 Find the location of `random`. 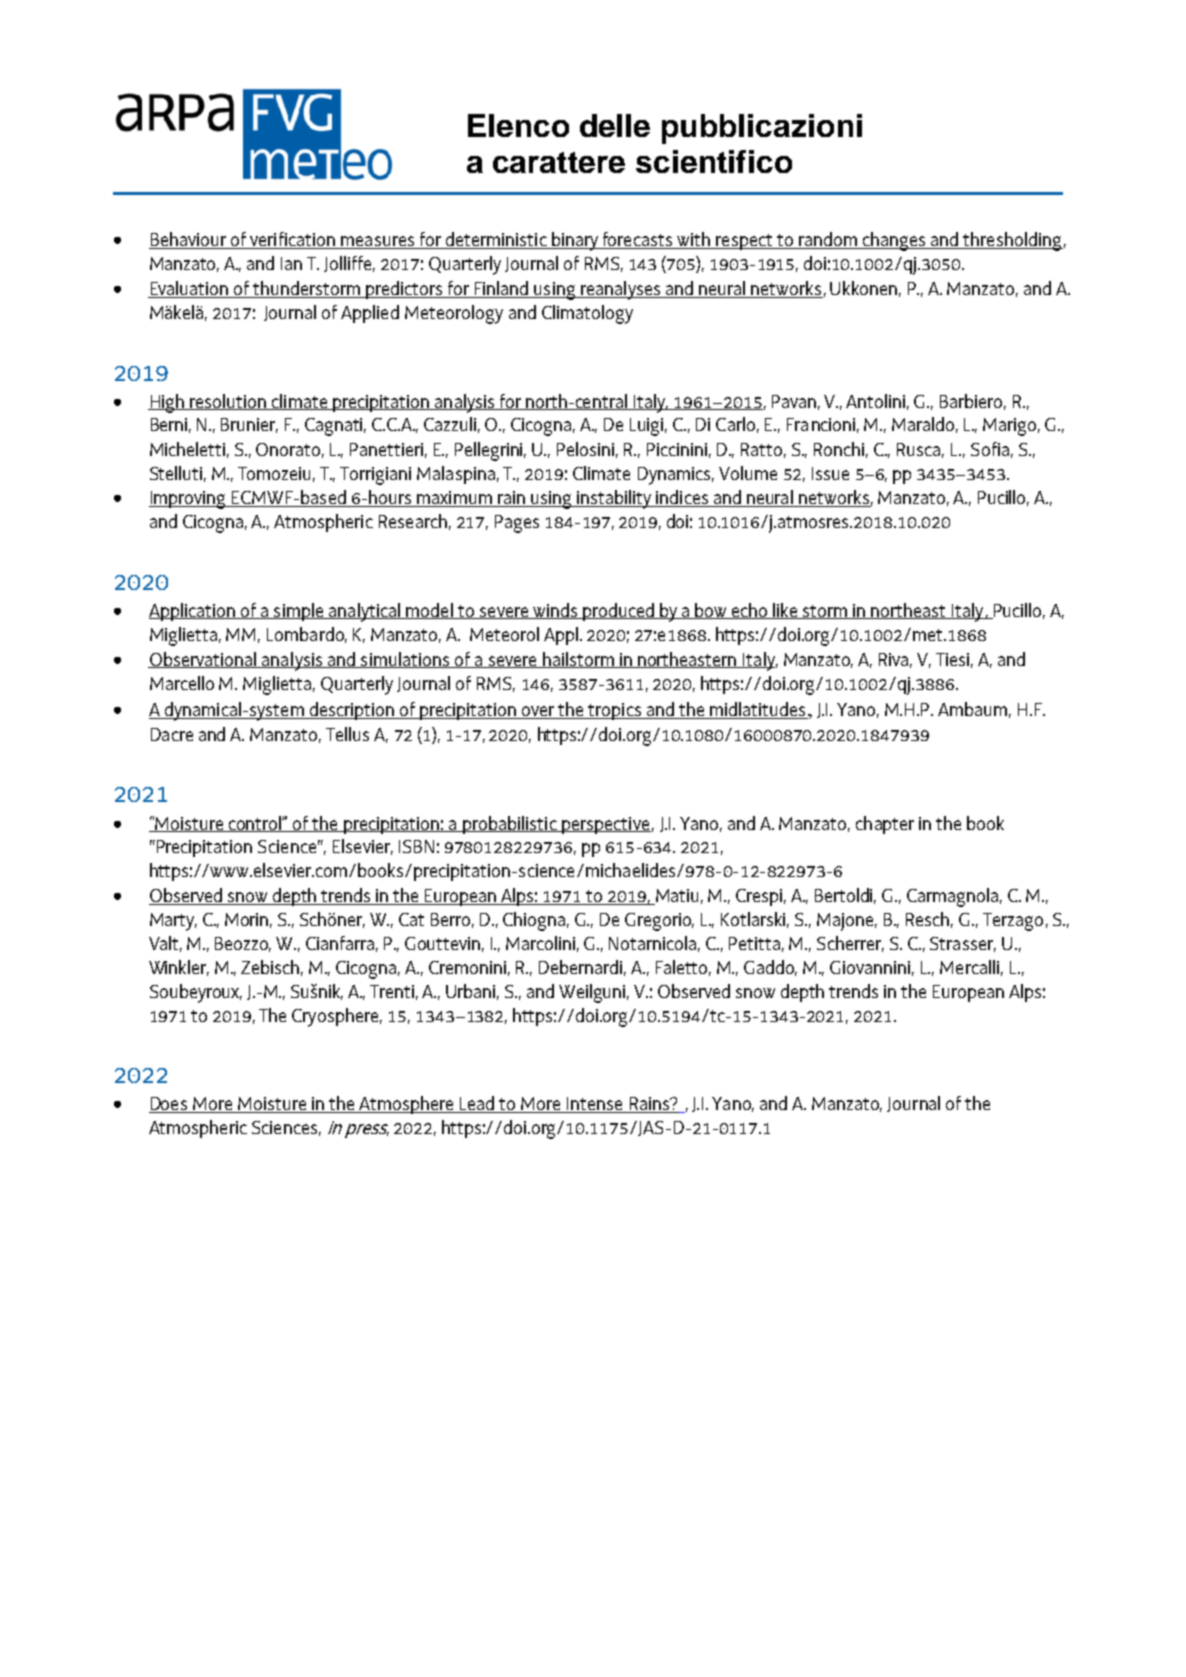

random is located at coordinates (828, 240).
